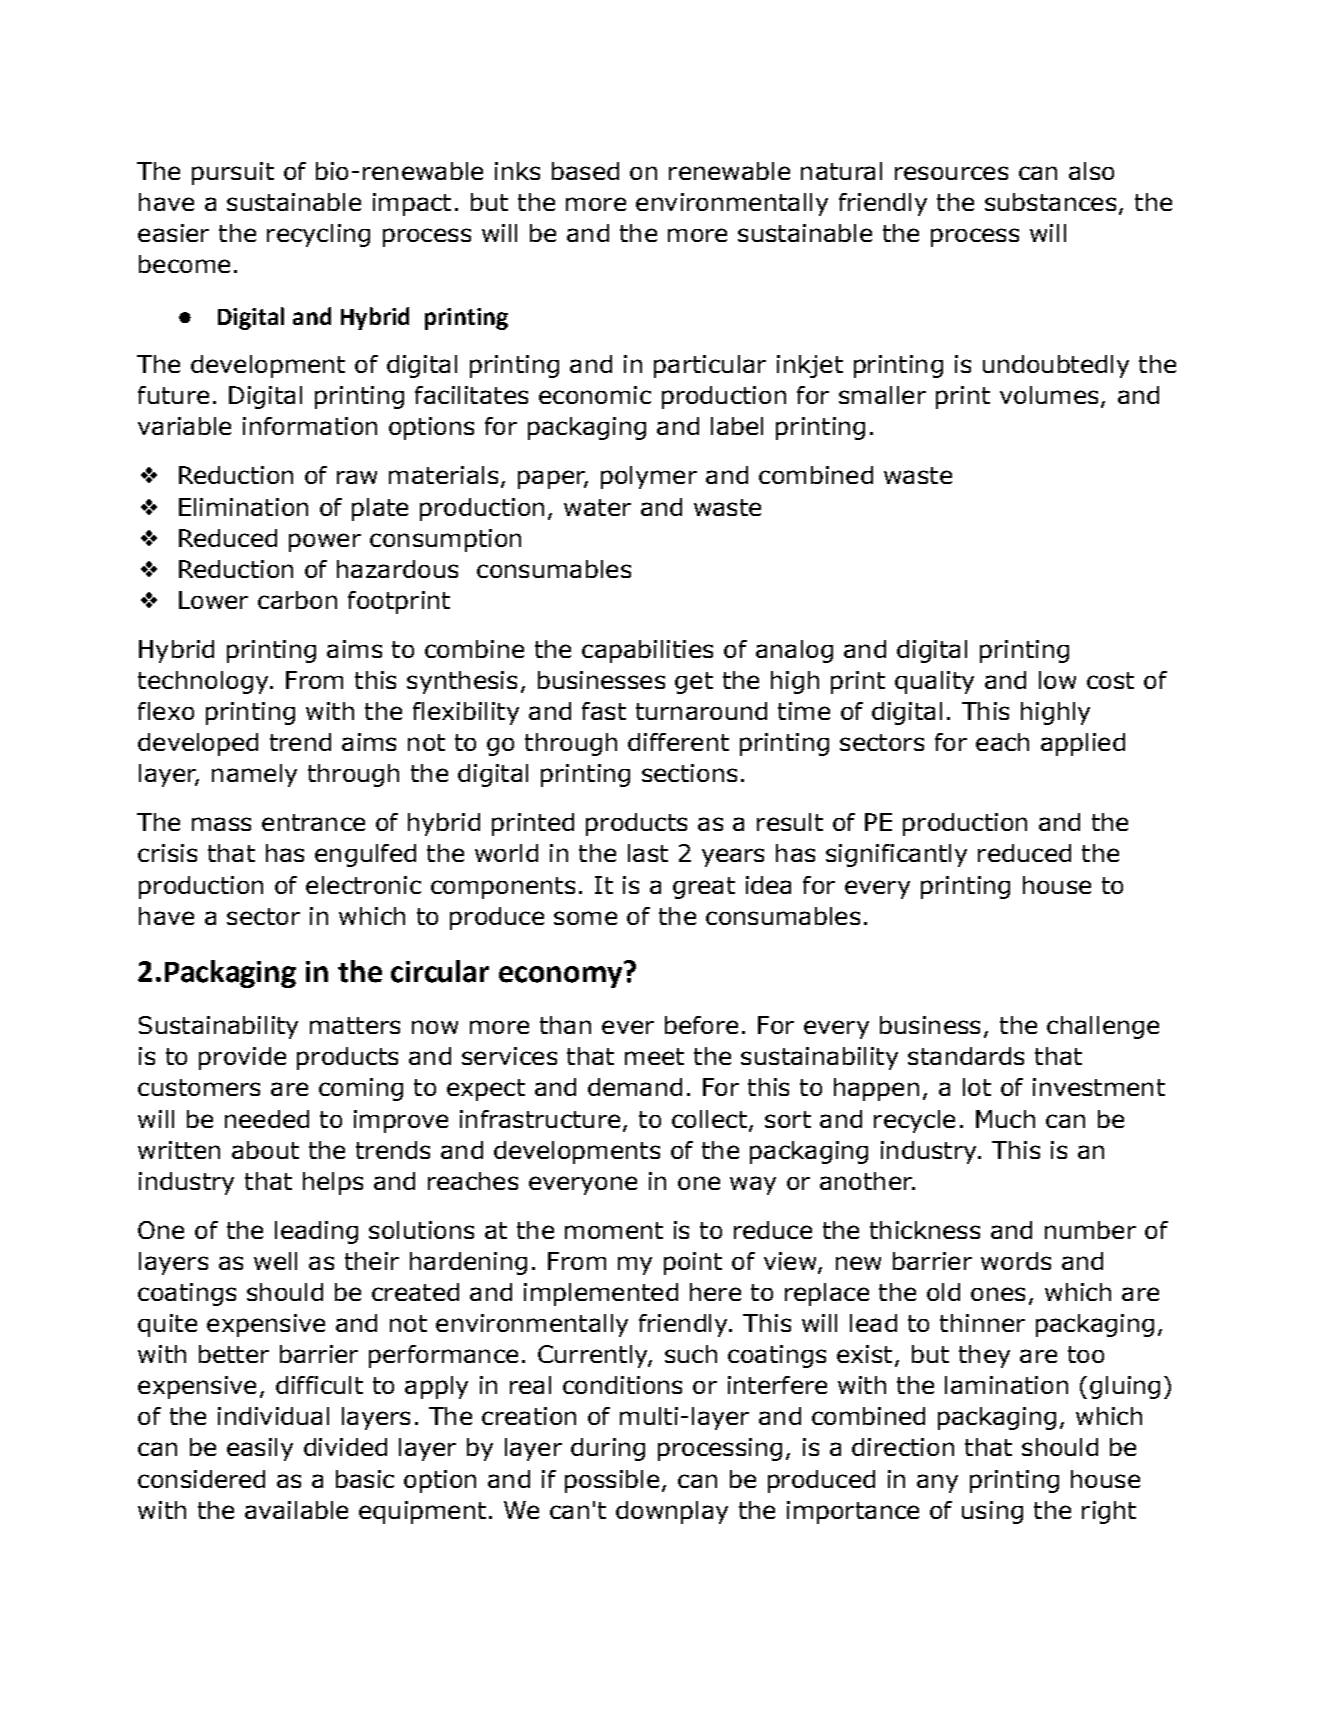 This screenshot has width=1335, height=1728. I want to click on well, so click(275, 1261).
